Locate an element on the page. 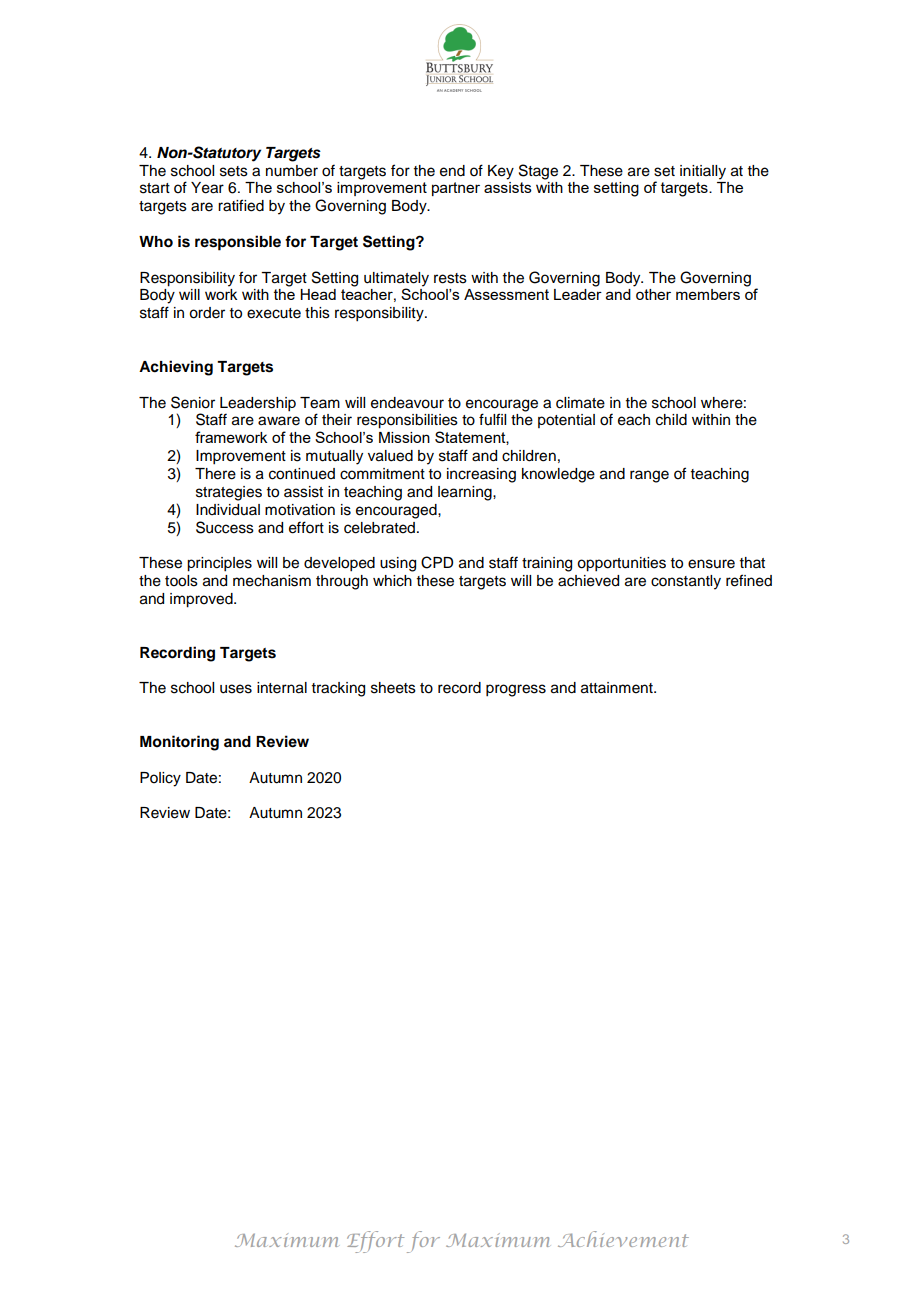 Image resolution: width=924 pixels, height=1307 pixels. Achievement is located at coordinates (623, 1239).
